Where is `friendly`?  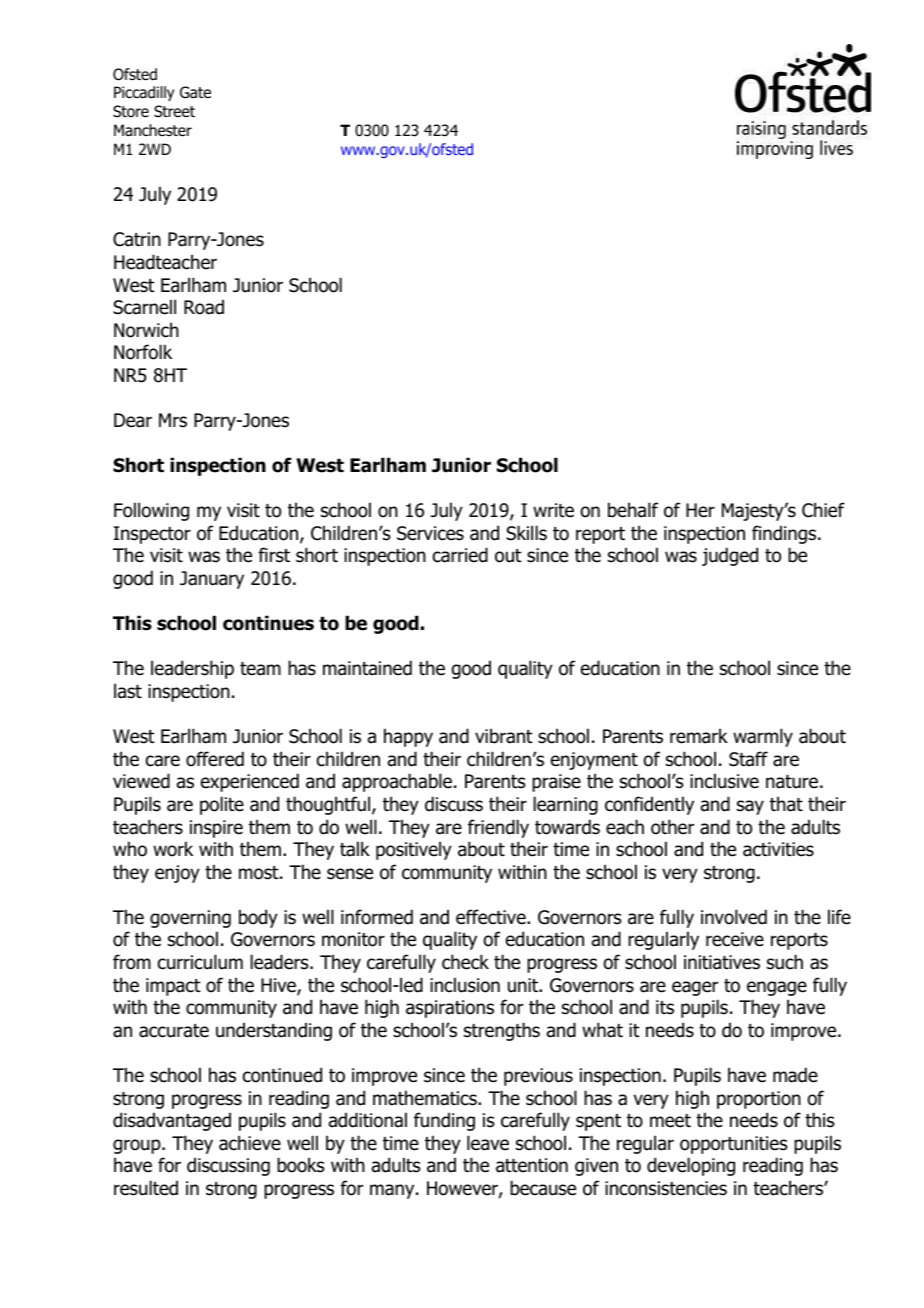 friendly is located at coordinates (498, 828).
